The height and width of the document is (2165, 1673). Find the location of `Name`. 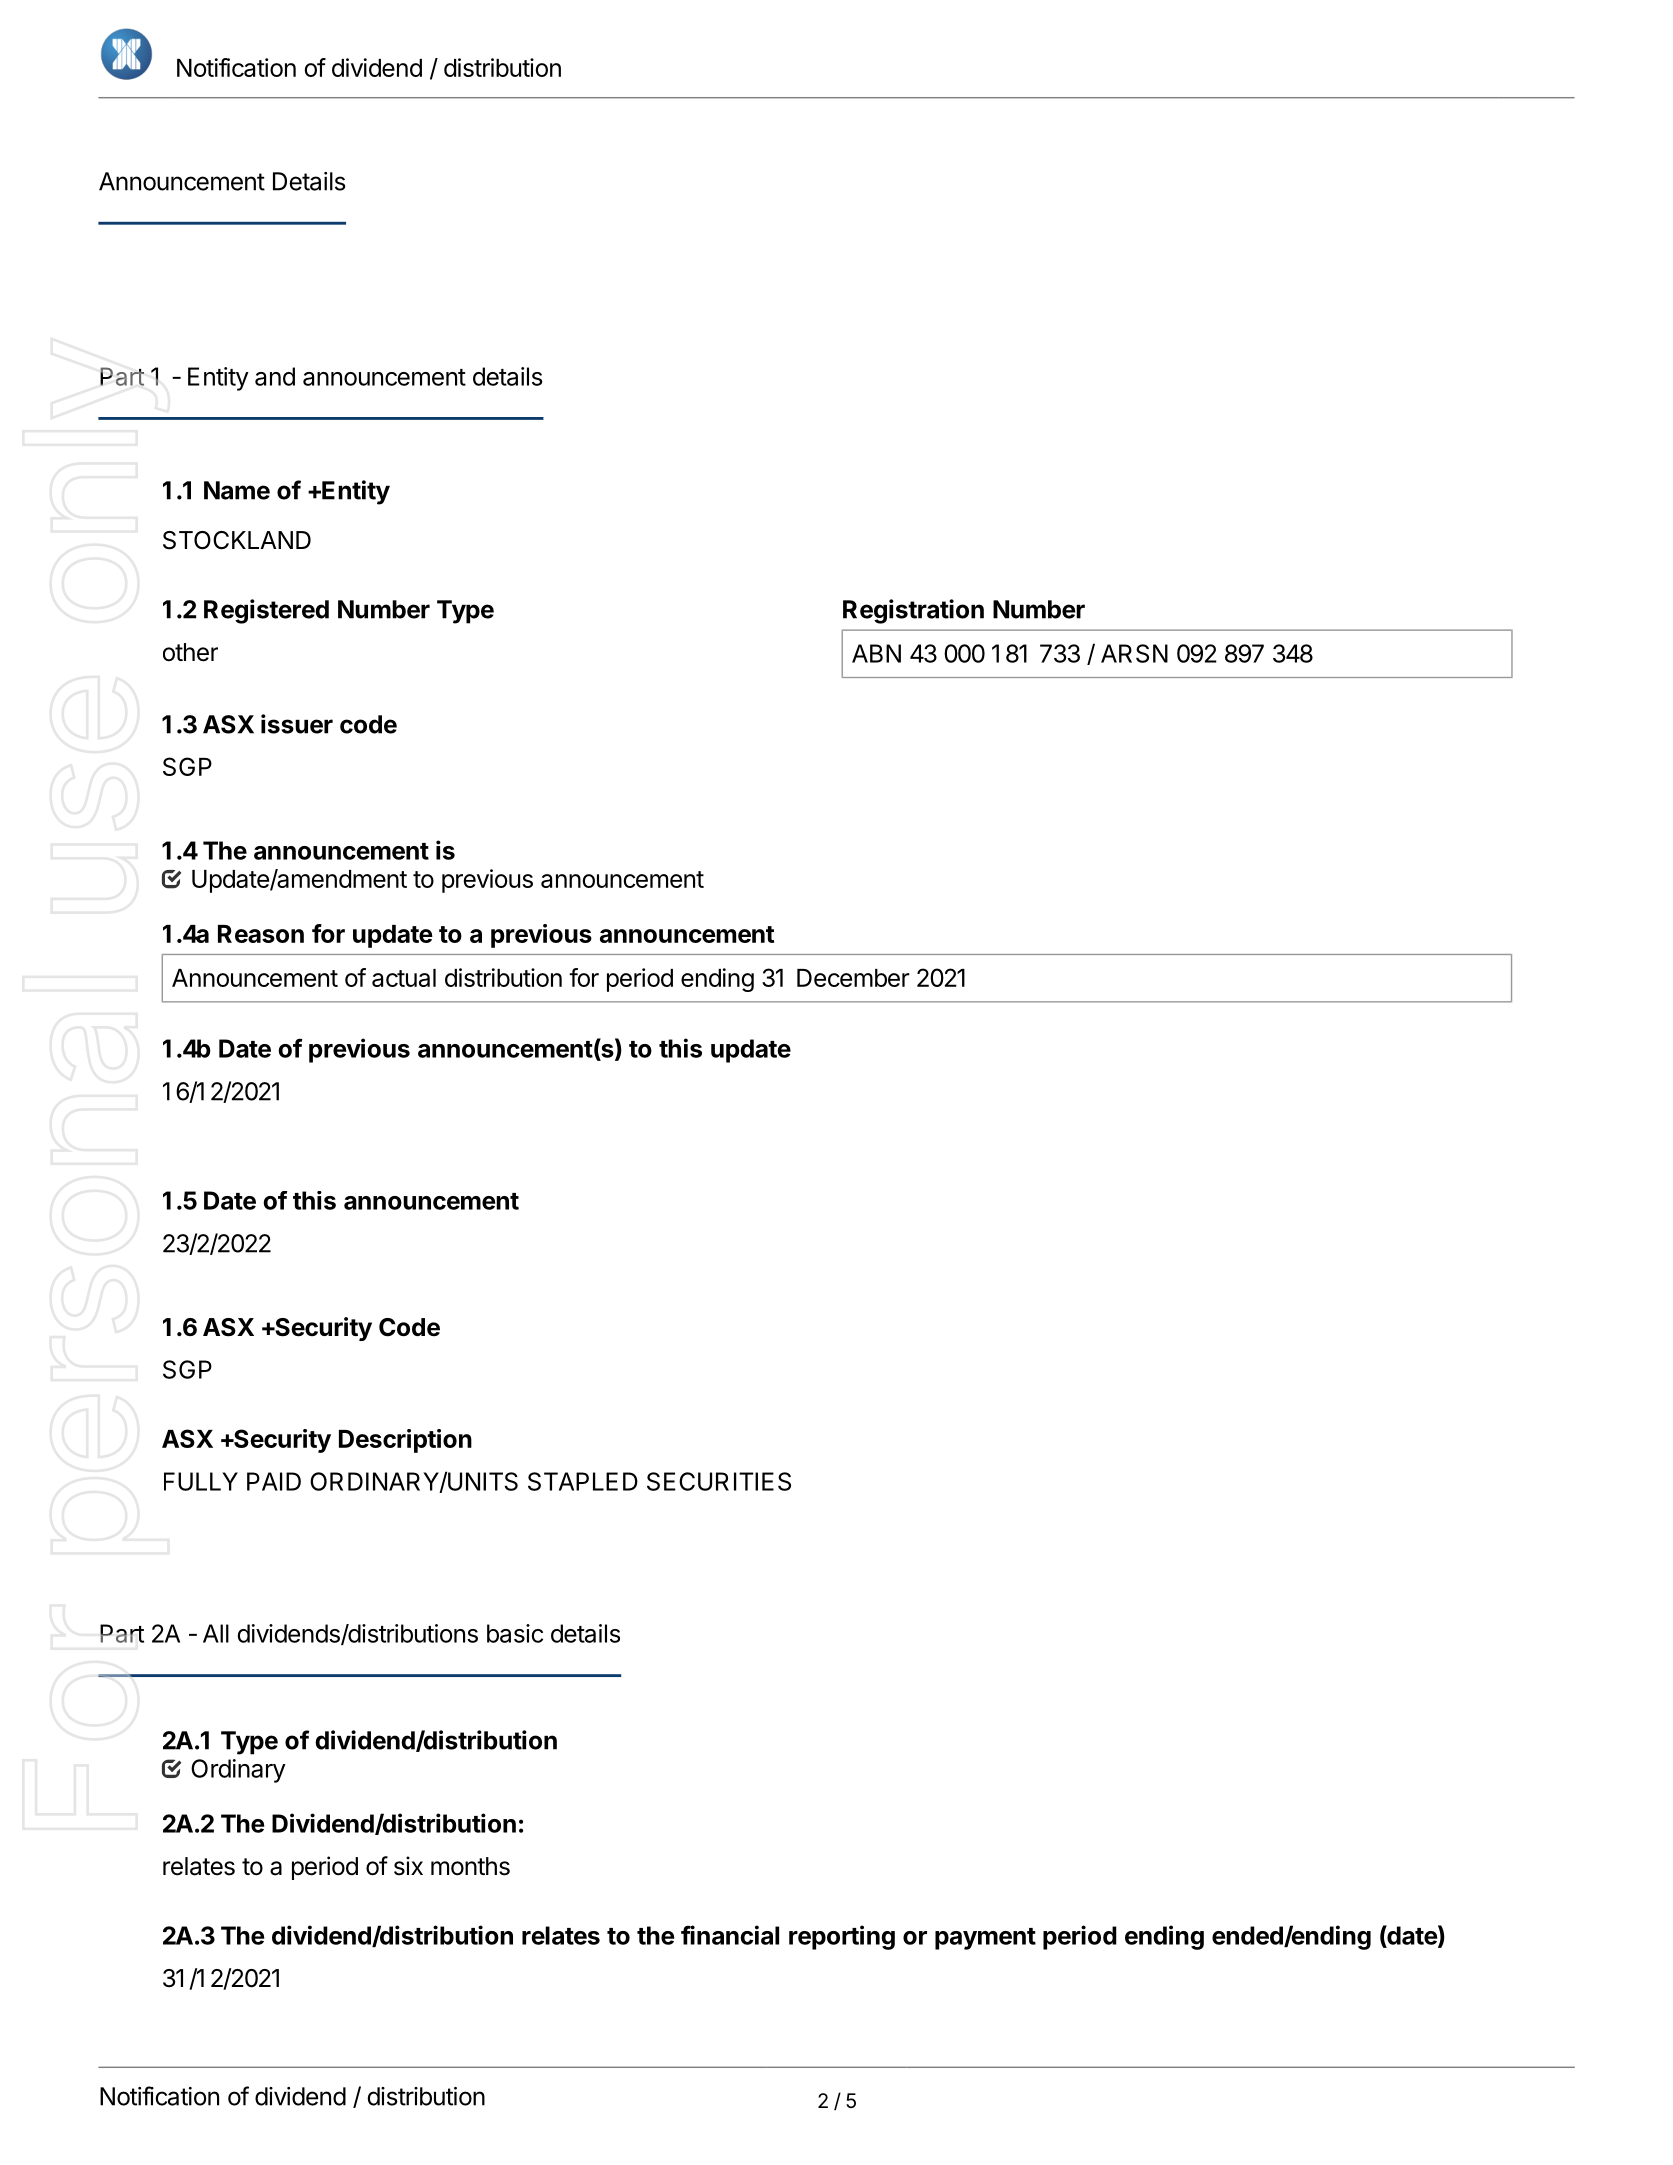

Name is located at coordinates (237, 490).
